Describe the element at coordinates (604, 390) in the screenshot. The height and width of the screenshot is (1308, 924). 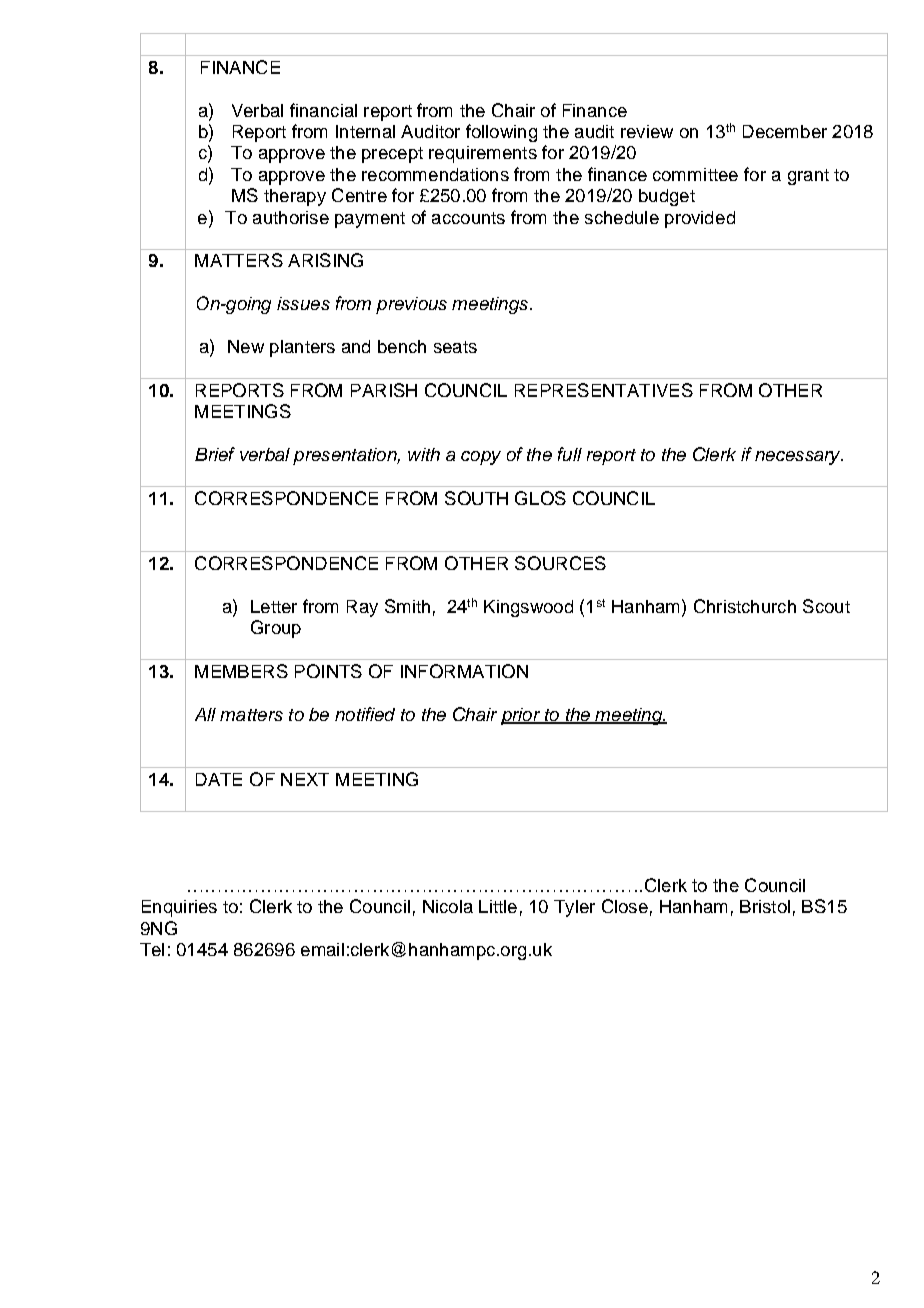
I see `REPRESENTATIVES` at that location.
